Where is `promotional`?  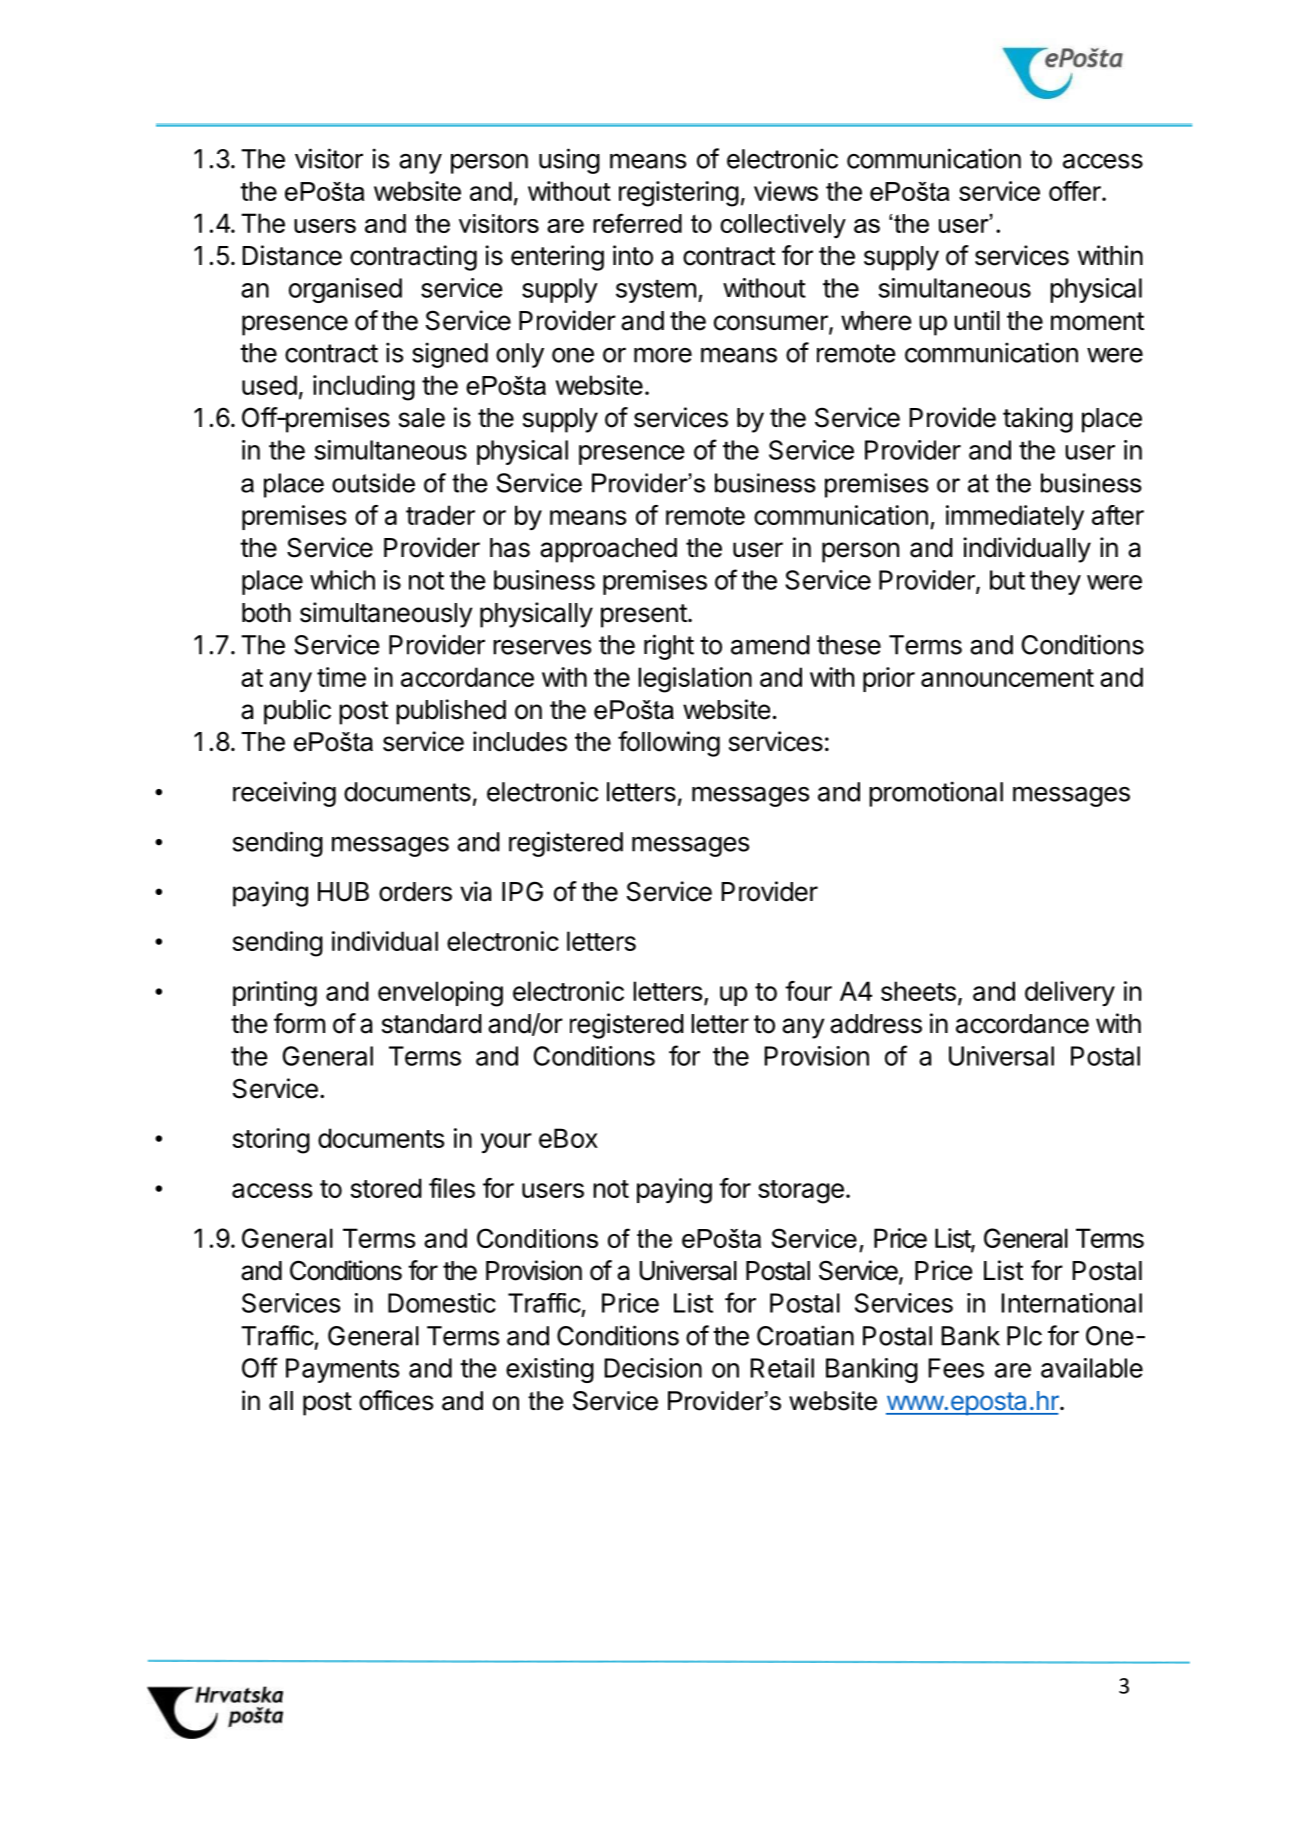 promotional is located at coordinates (936, 794).
